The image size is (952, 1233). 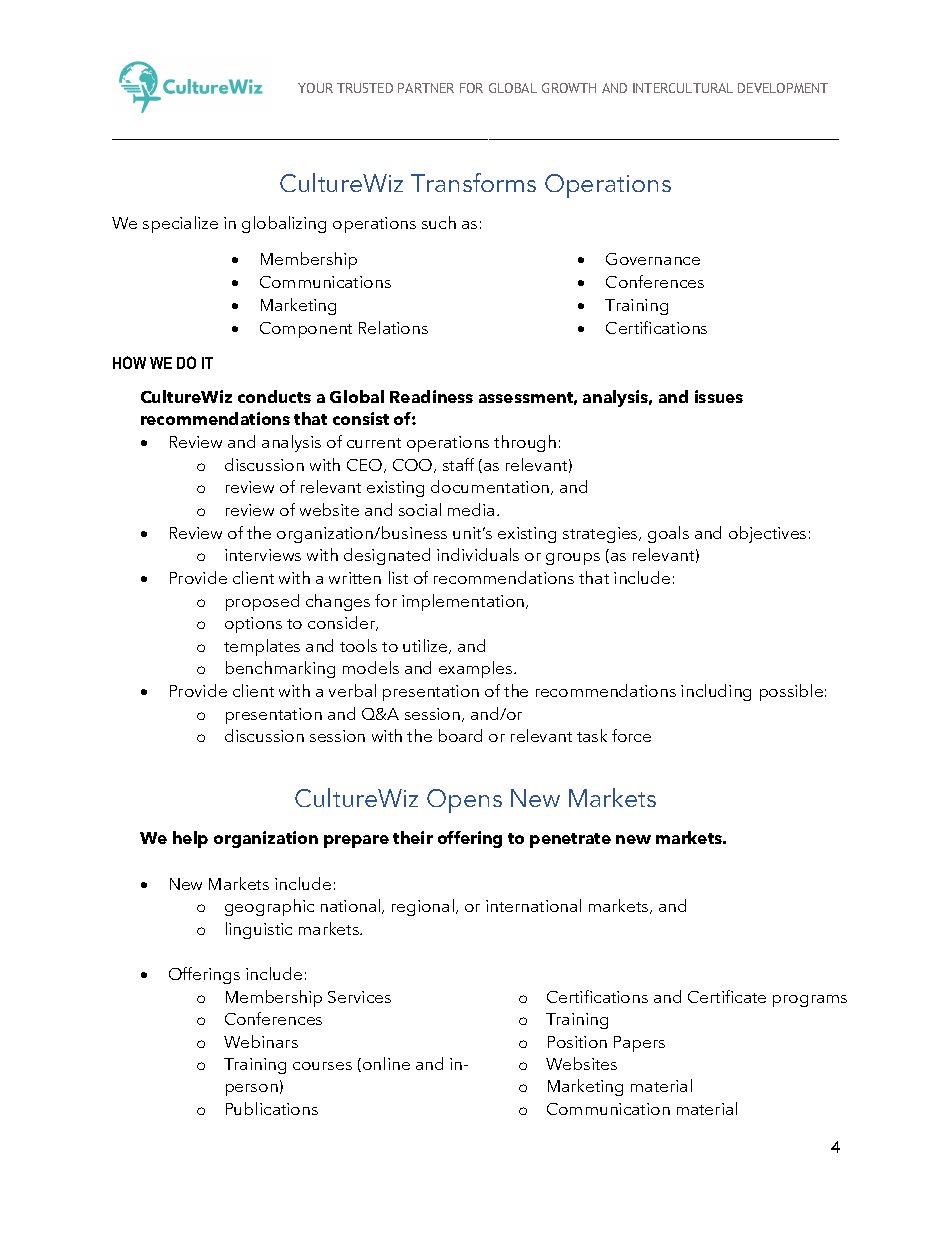 What do you see at coordinates (426, 88) in the document?
I see `PARTNER` at bounding box center [426, 88].
